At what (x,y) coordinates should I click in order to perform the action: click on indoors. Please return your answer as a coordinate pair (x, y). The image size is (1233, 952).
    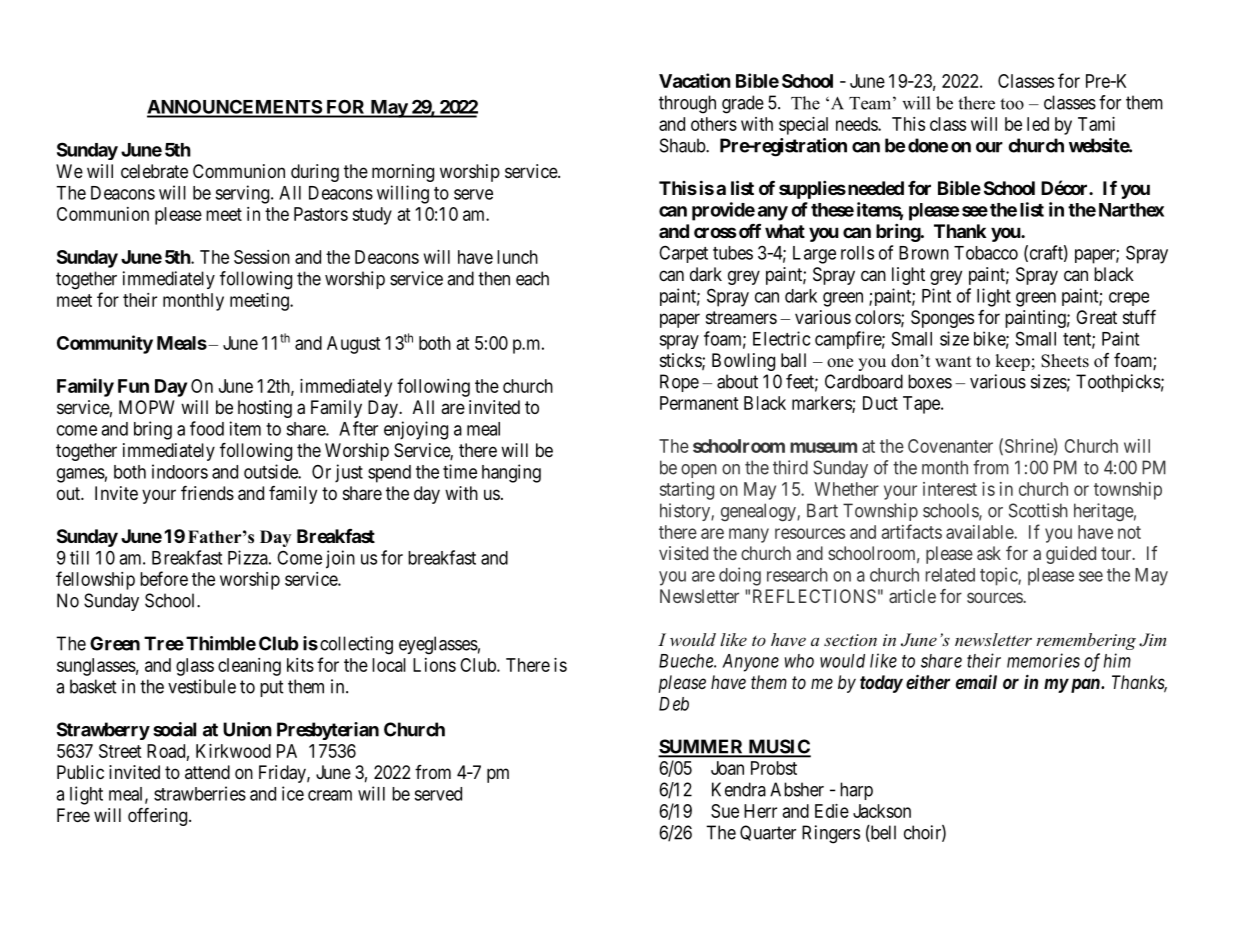
    Looking at the image, I should click on (180, 471).
